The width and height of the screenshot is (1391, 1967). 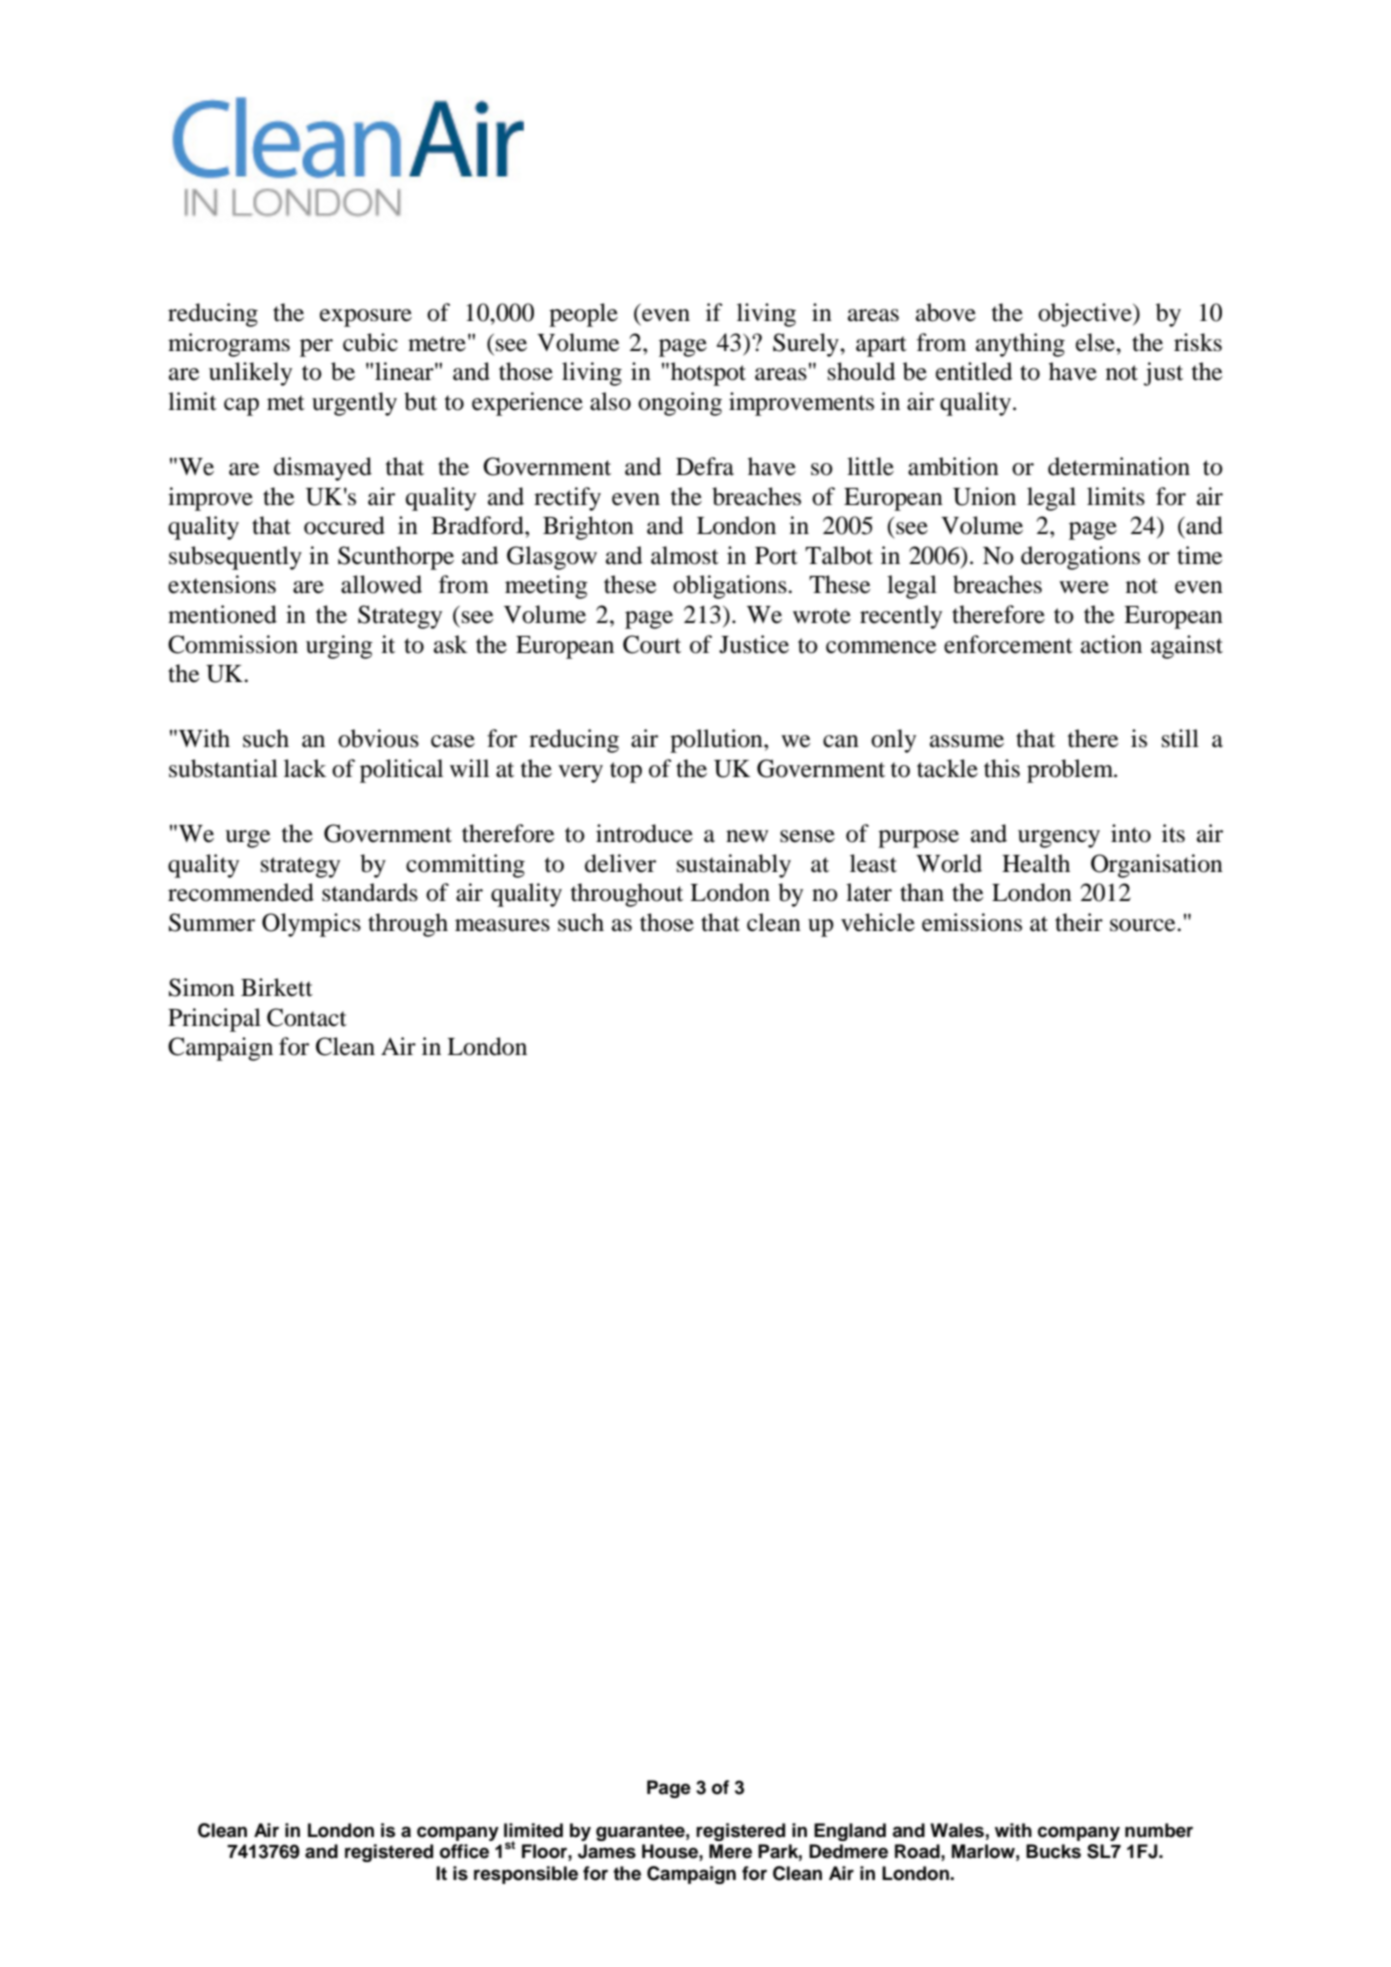 What do you see at coordinates (878, 922) in the screenshot?
I see `vehicle` at bounding box center [878, 922].
